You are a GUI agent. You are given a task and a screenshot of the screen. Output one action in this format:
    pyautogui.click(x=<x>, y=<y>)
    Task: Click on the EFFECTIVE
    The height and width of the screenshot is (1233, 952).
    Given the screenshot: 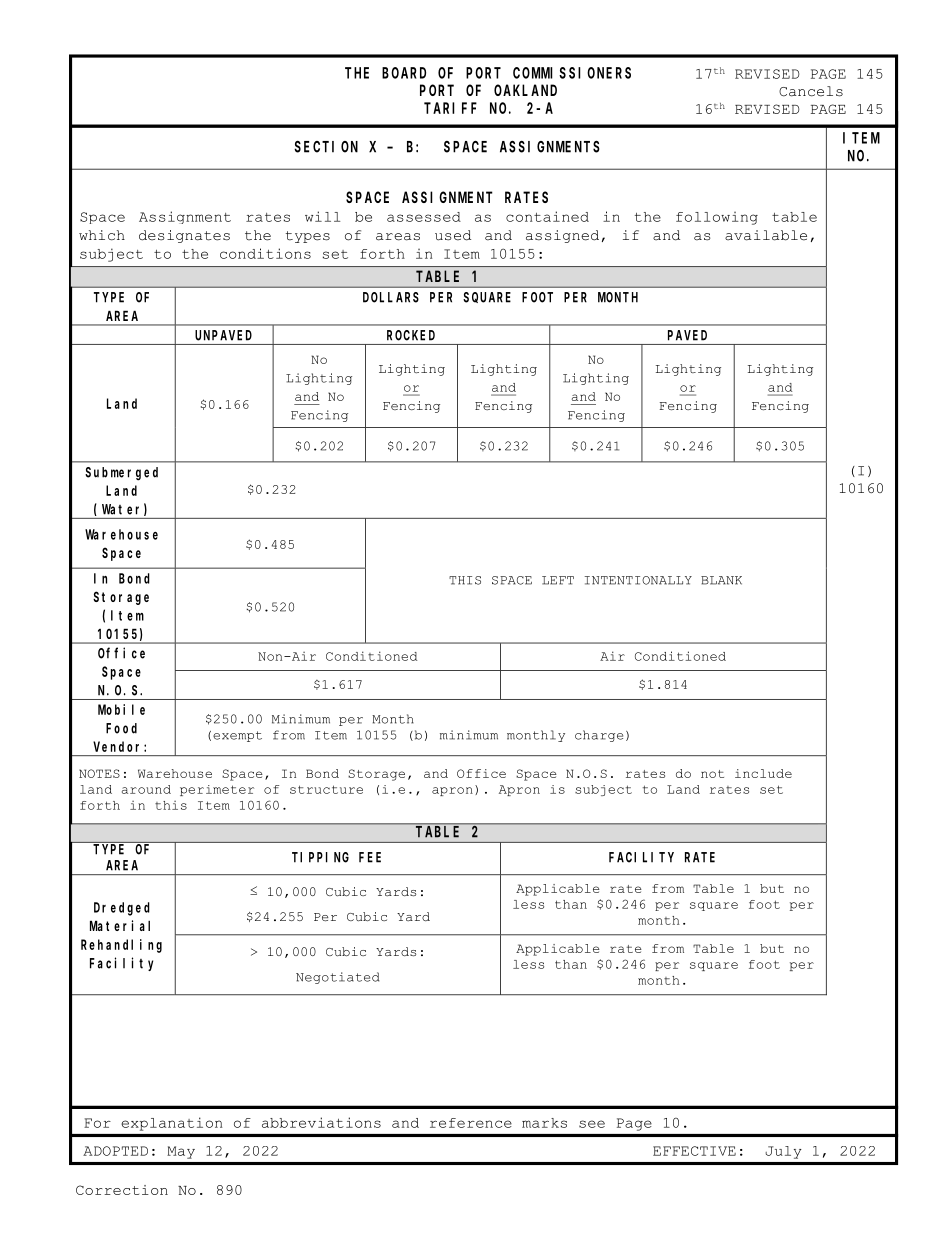 What is the action you would take?
    pyautogui.click(x=694, y=1151)
